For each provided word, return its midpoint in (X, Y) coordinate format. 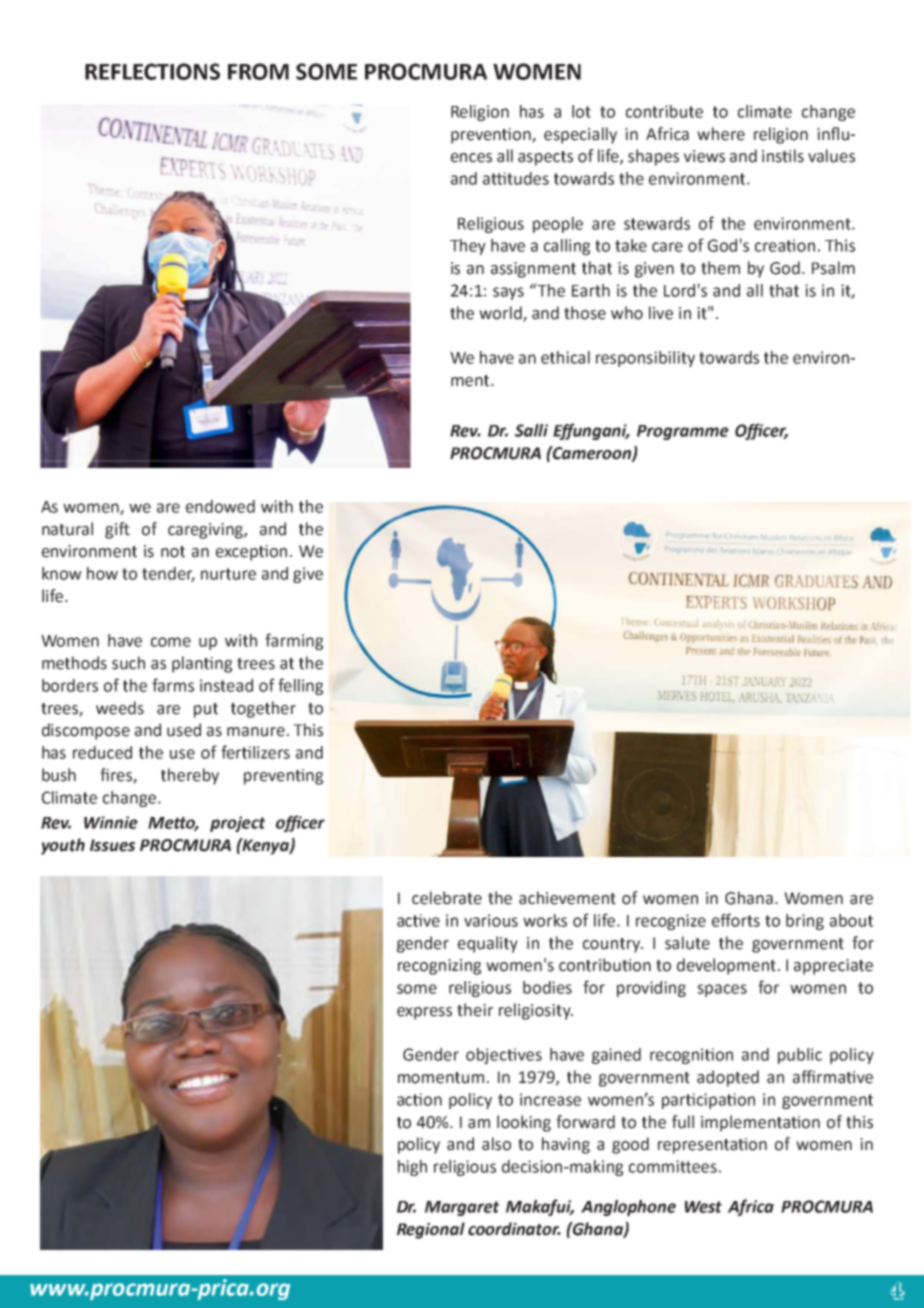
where (721, 134)
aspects (545, 158)
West (703, 1207)
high (412, 1168)
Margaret (462, 1208)
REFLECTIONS (152, 71)
